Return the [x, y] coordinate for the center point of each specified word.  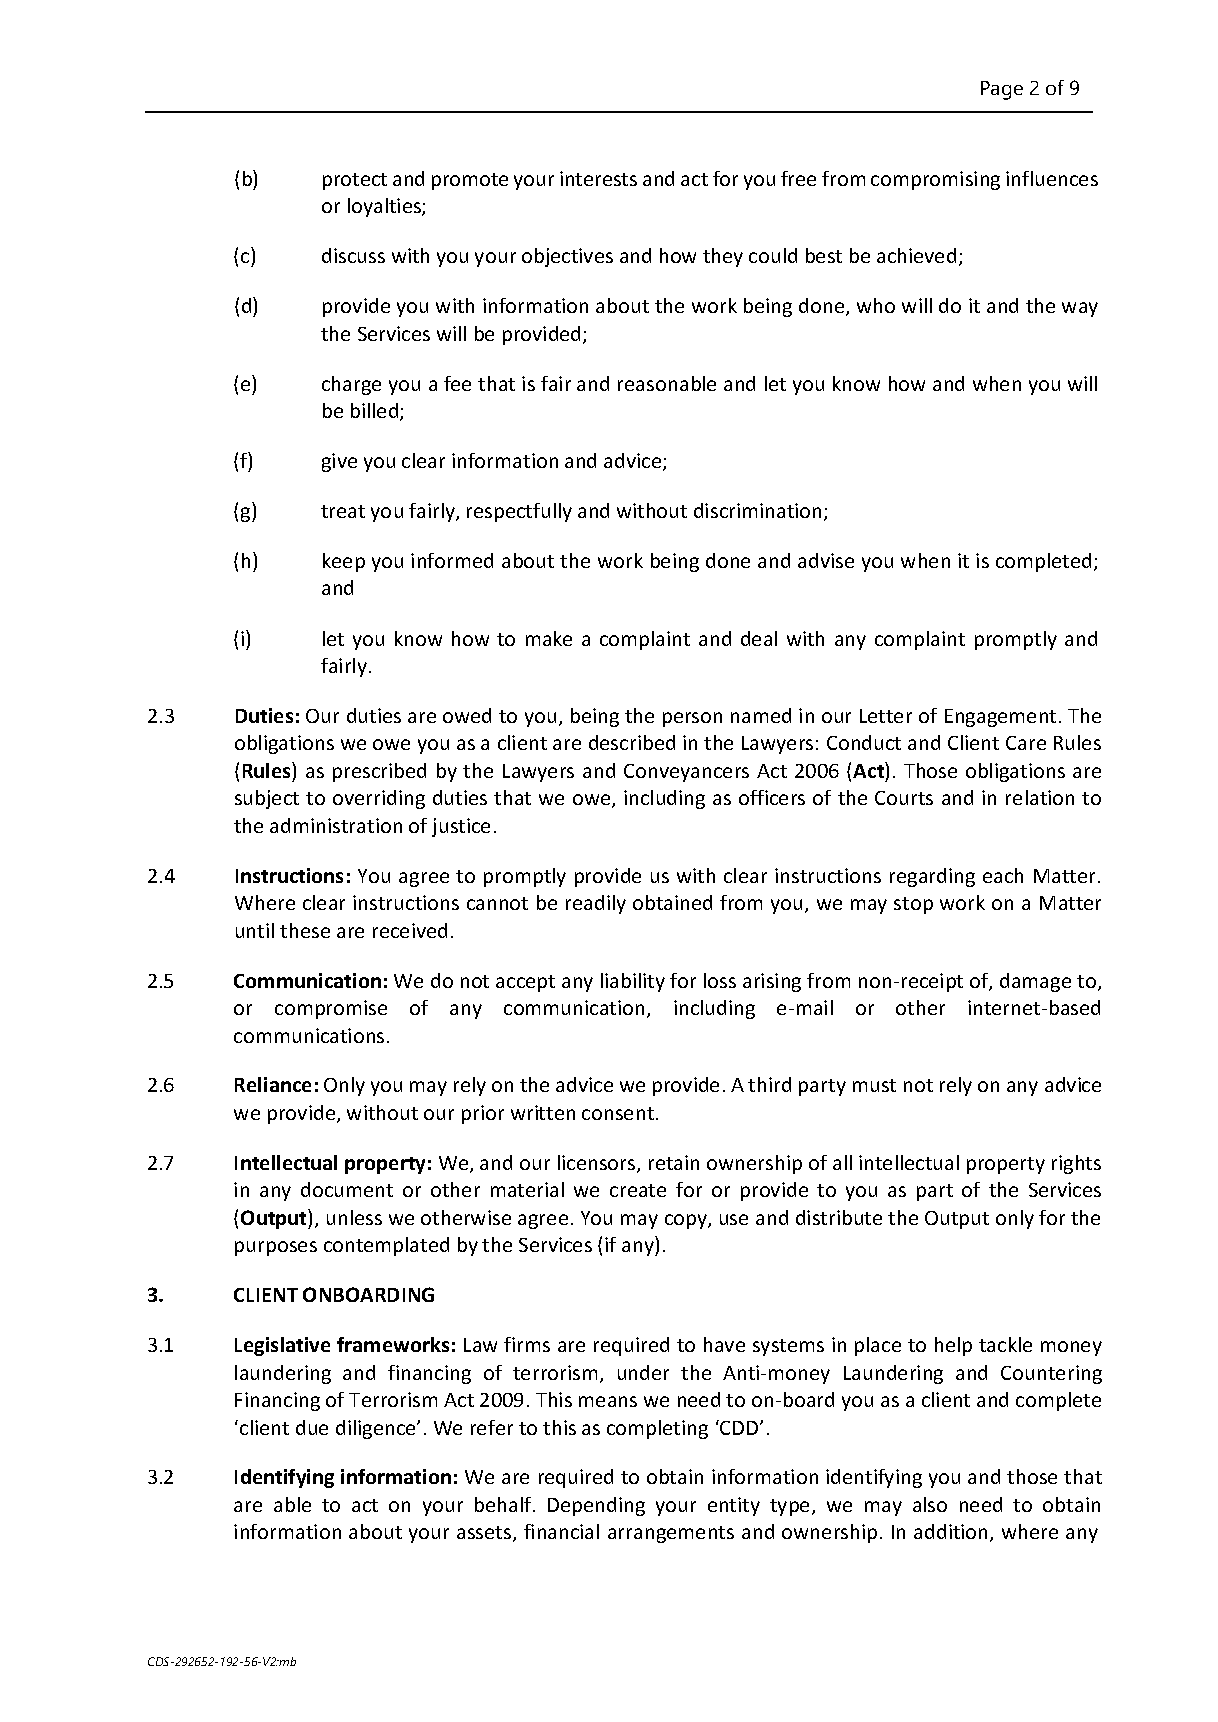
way [1080, 309]
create [638, 1190]
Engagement [1000, 718]
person [692, 719]
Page [1002, 90]
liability [633, 982]
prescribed [379, 772]
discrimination [757, 510]
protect [355, 181]
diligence [377, 1429]
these [305, 930]
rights [1076, 1164]
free [798, 178]
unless [354, 1217]
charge [351, 385]
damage [1035, 982]
